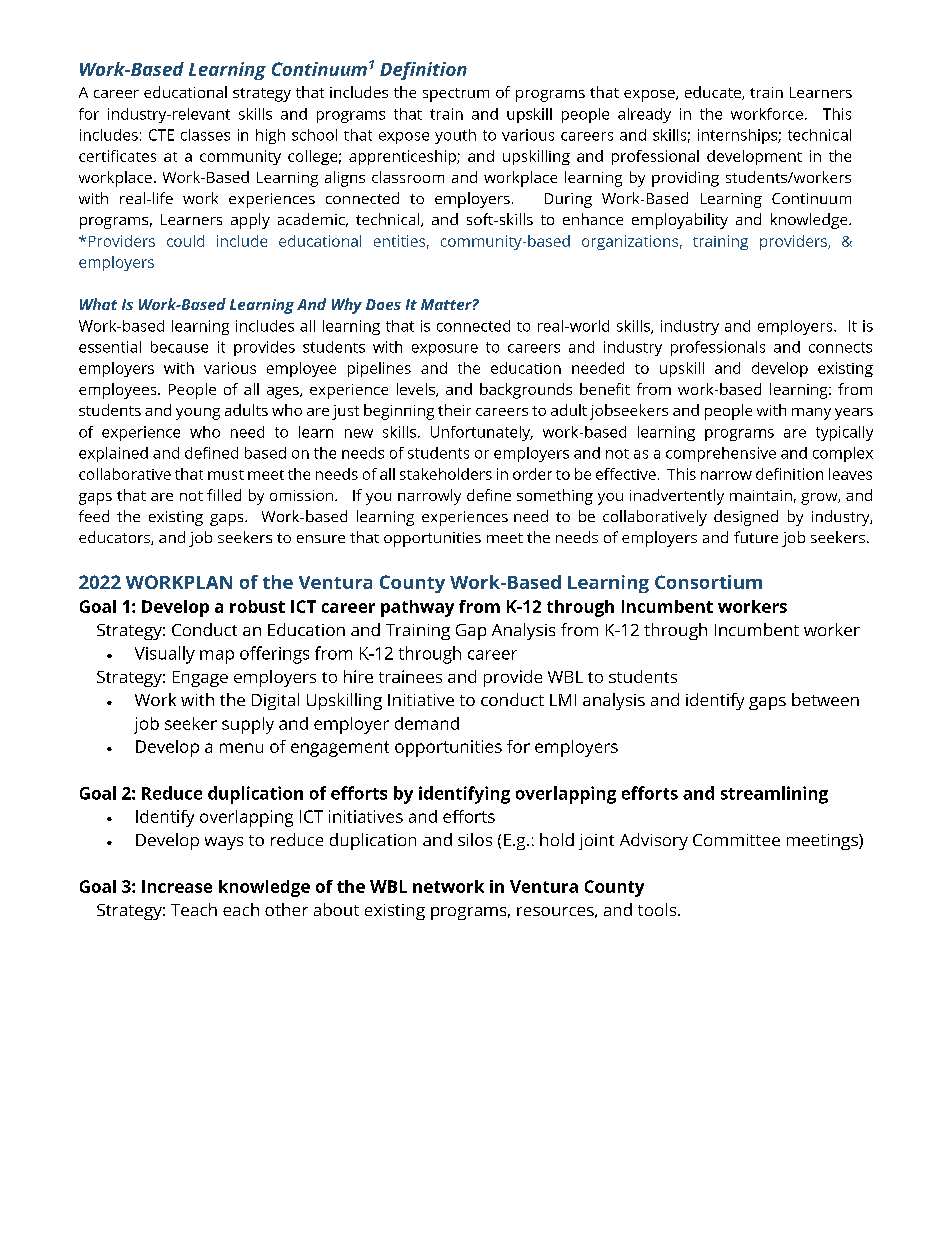 This screenshot has width=952, height=1233. I want to click on pathway, so click(417, 608).
